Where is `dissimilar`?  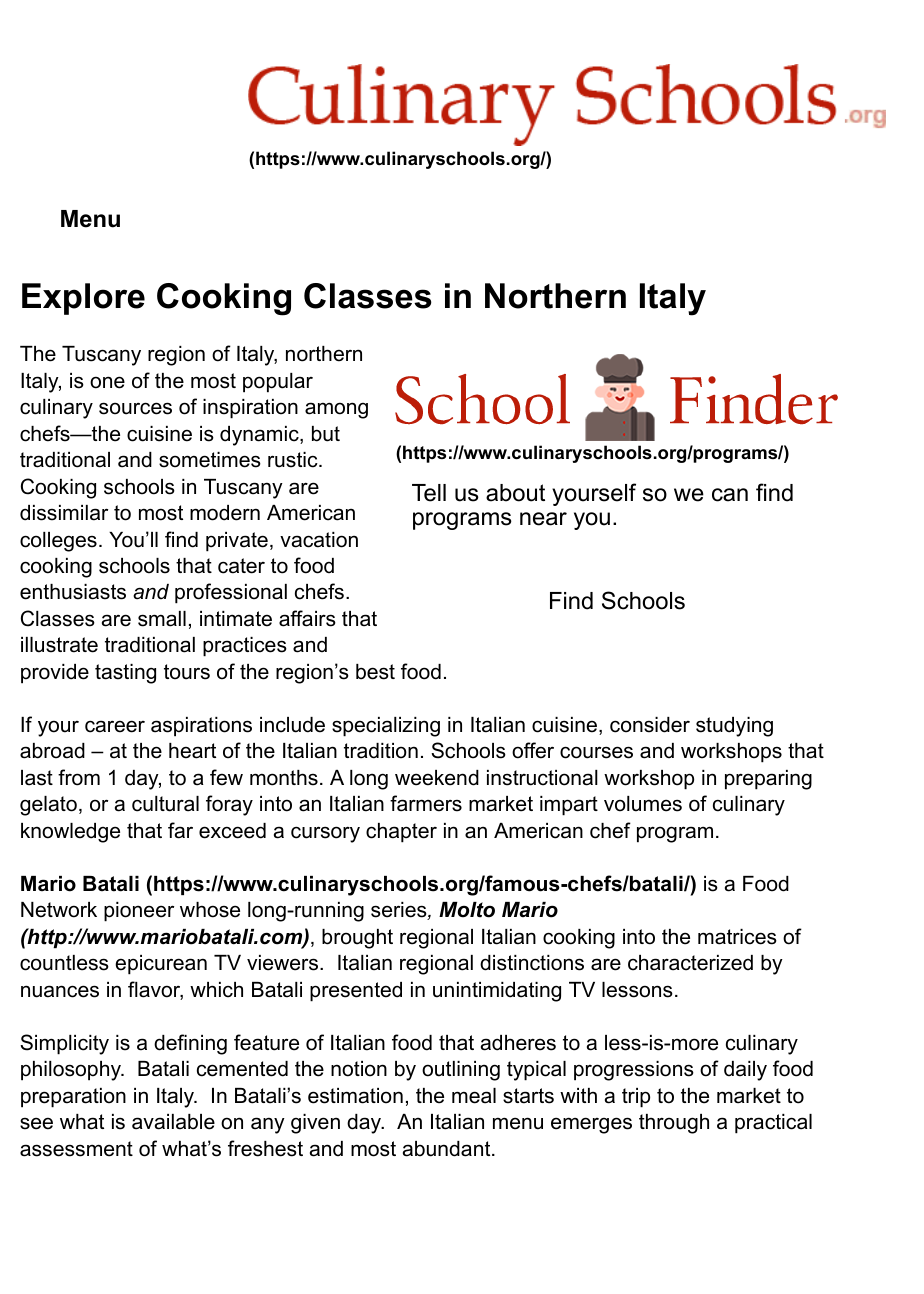 dissimilar is located at coordinates (64, 513).
